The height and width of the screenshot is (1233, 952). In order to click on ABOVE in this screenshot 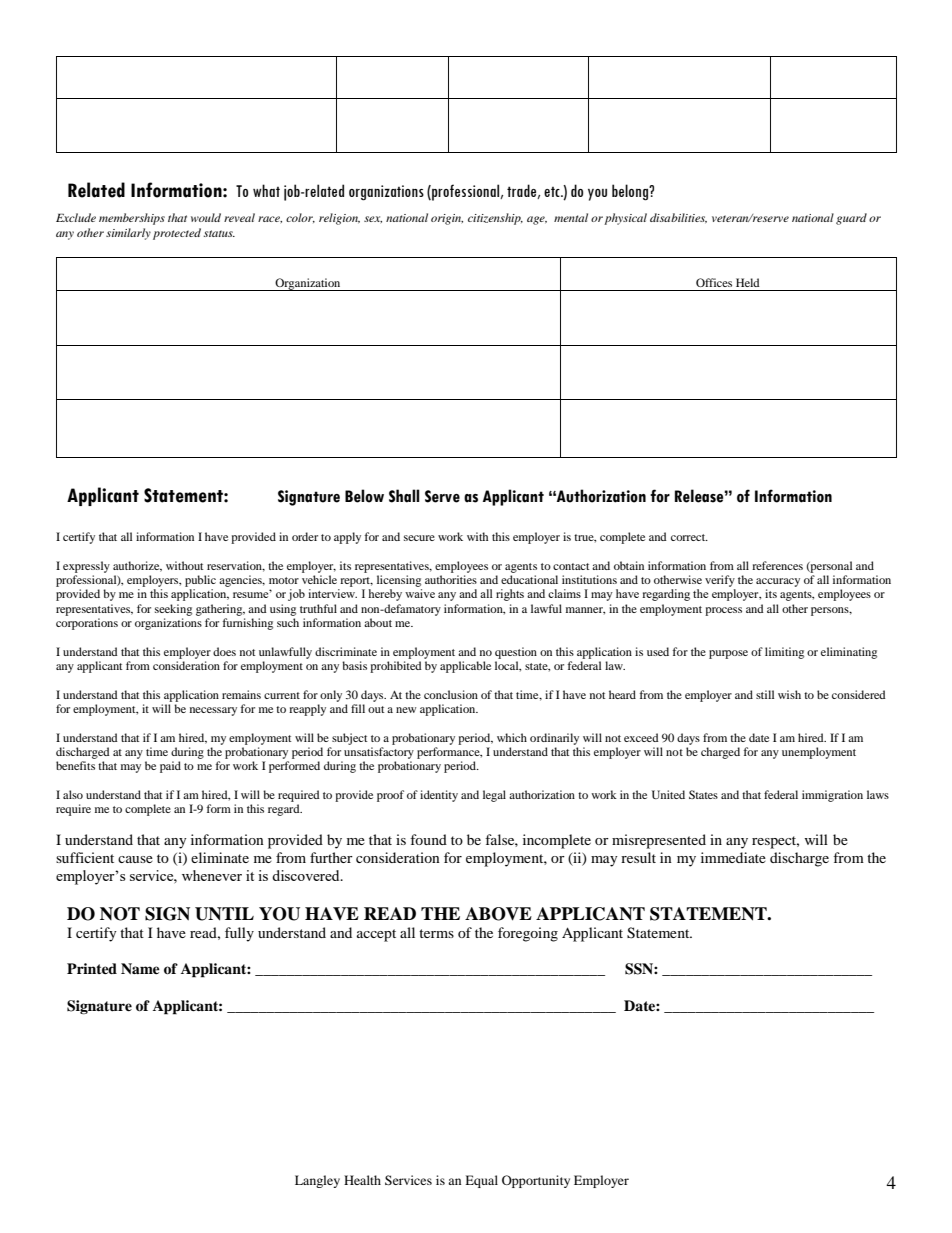, I will do `click(498, 914)`.
